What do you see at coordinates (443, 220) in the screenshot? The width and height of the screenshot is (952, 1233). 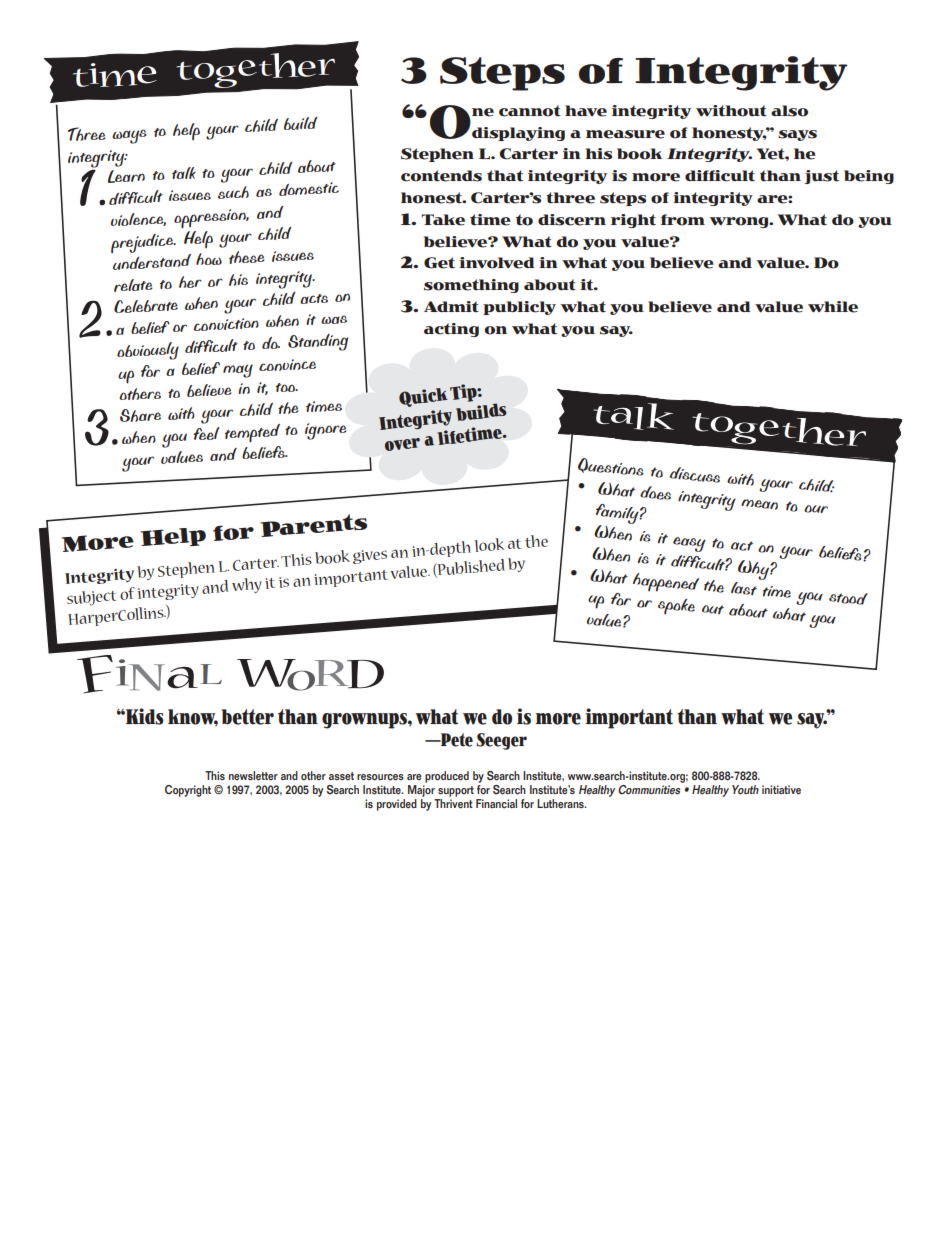 I see `Take` at bounding box center [443, 220].
